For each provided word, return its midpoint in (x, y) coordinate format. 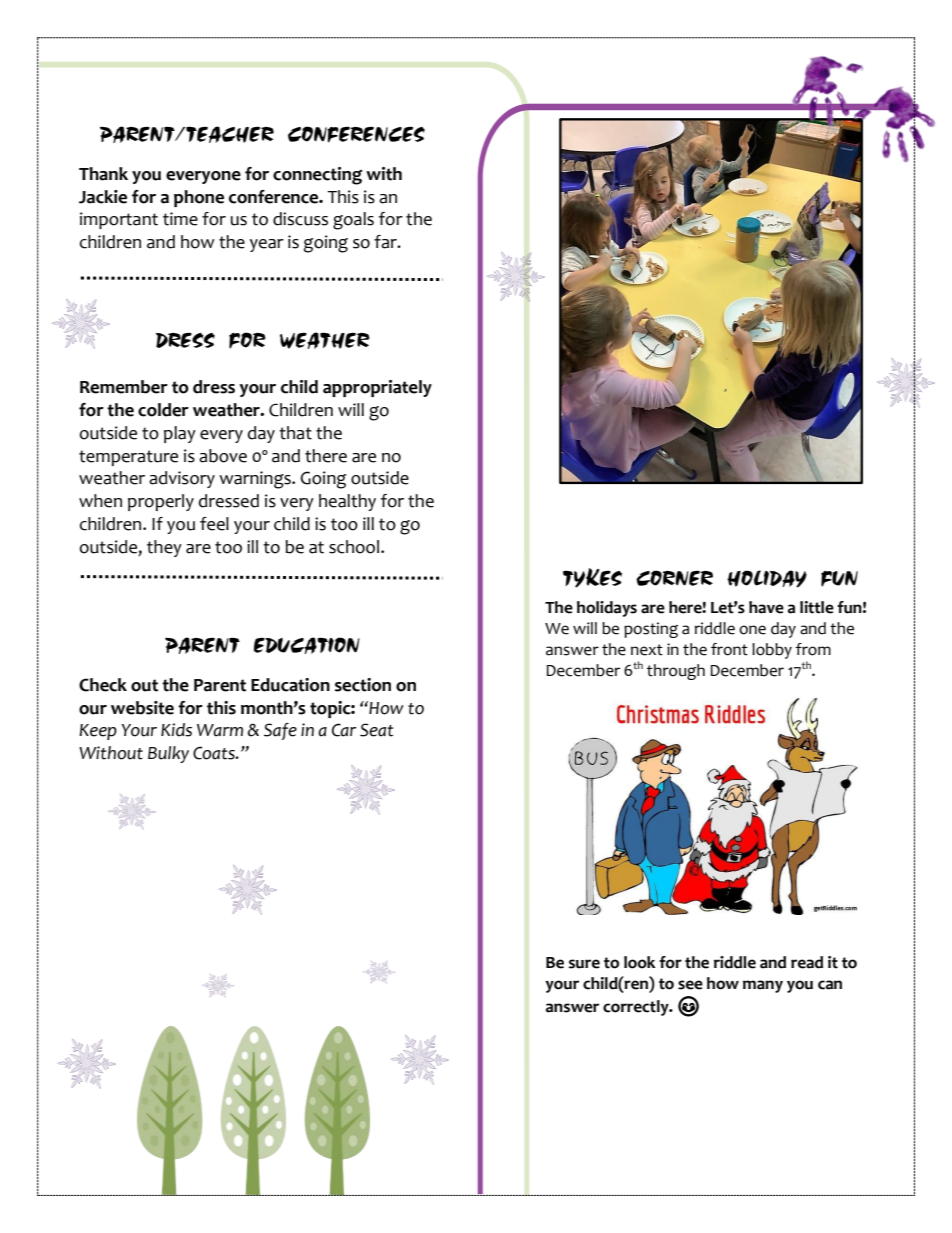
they (164, 548)
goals (353, 221)
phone (199, 198)
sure (584, 964)
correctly (637, 1008)
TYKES (592, 578)
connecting (317, 176)
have (766, 607)
